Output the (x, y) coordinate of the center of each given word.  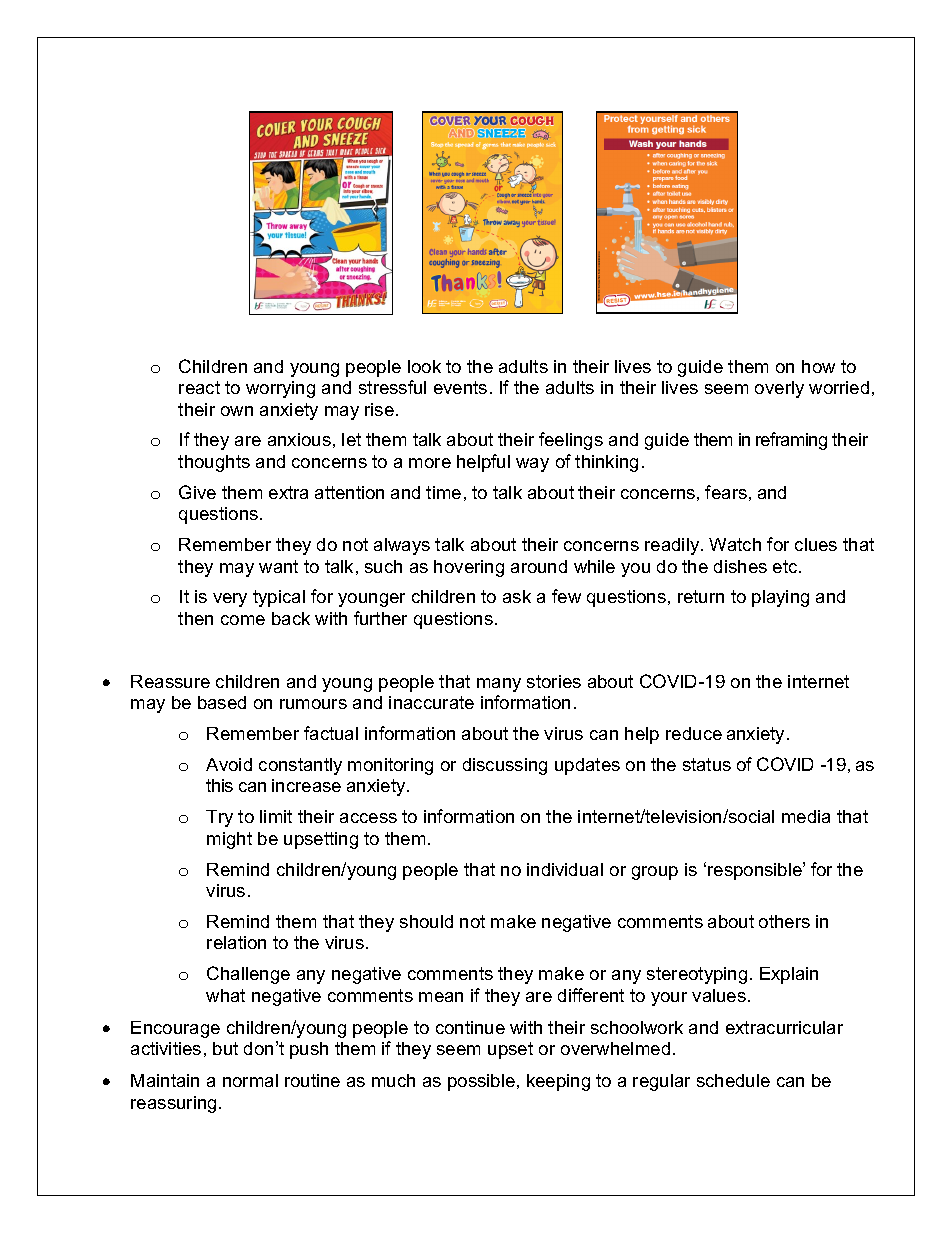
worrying (280, 389)
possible (481, 1082)
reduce (694, 733)
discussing (505, 766)
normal (250, 1080)
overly (779, 389)
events (460, 387)
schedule (733, 1080)
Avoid (229, 764)
